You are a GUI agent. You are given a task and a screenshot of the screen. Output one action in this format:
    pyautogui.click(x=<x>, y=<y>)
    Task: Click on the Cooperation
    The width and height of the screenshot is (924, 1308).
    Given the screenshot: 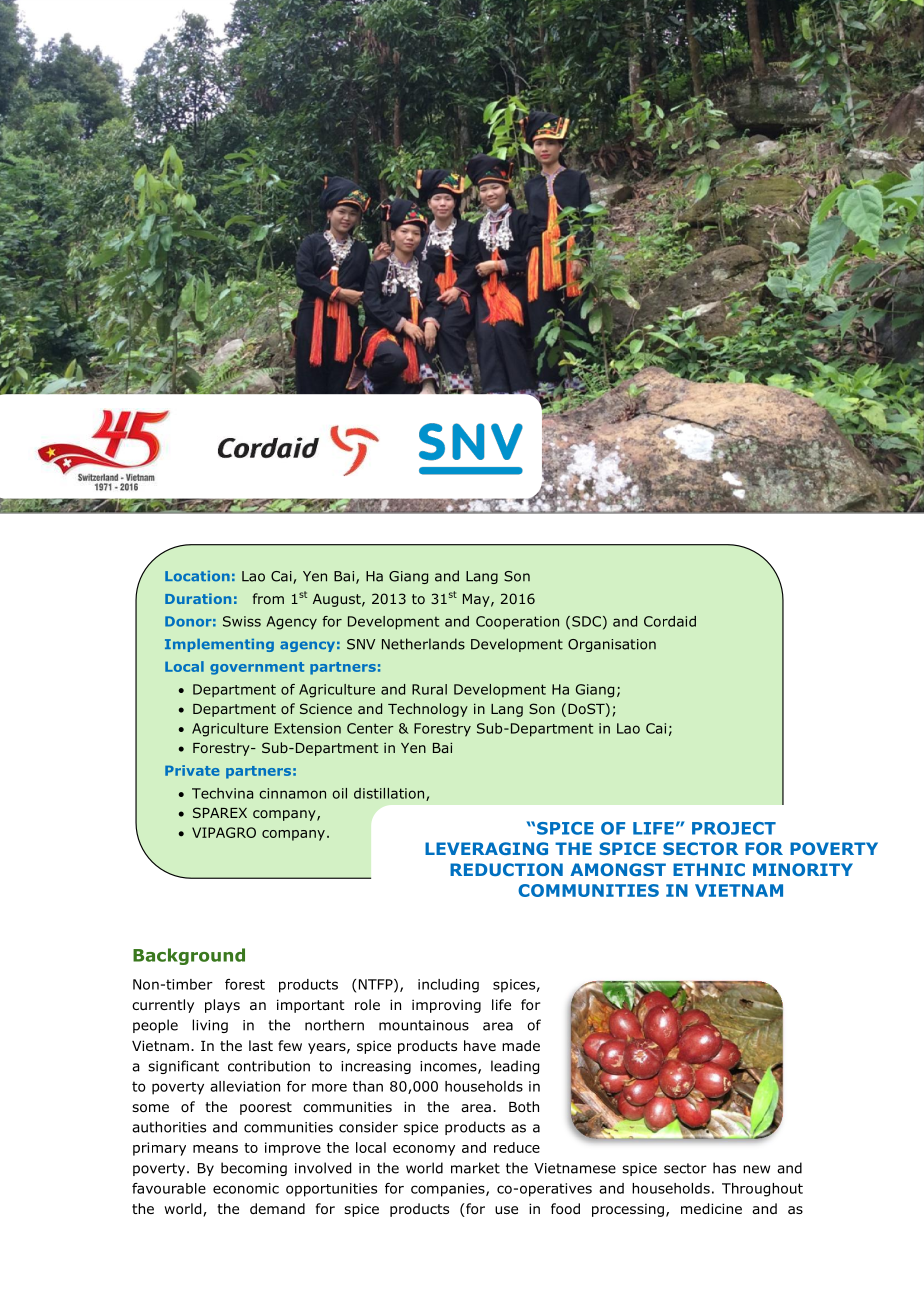 What is the action you would take?
    pyautogui.click(x=517, y=623)
